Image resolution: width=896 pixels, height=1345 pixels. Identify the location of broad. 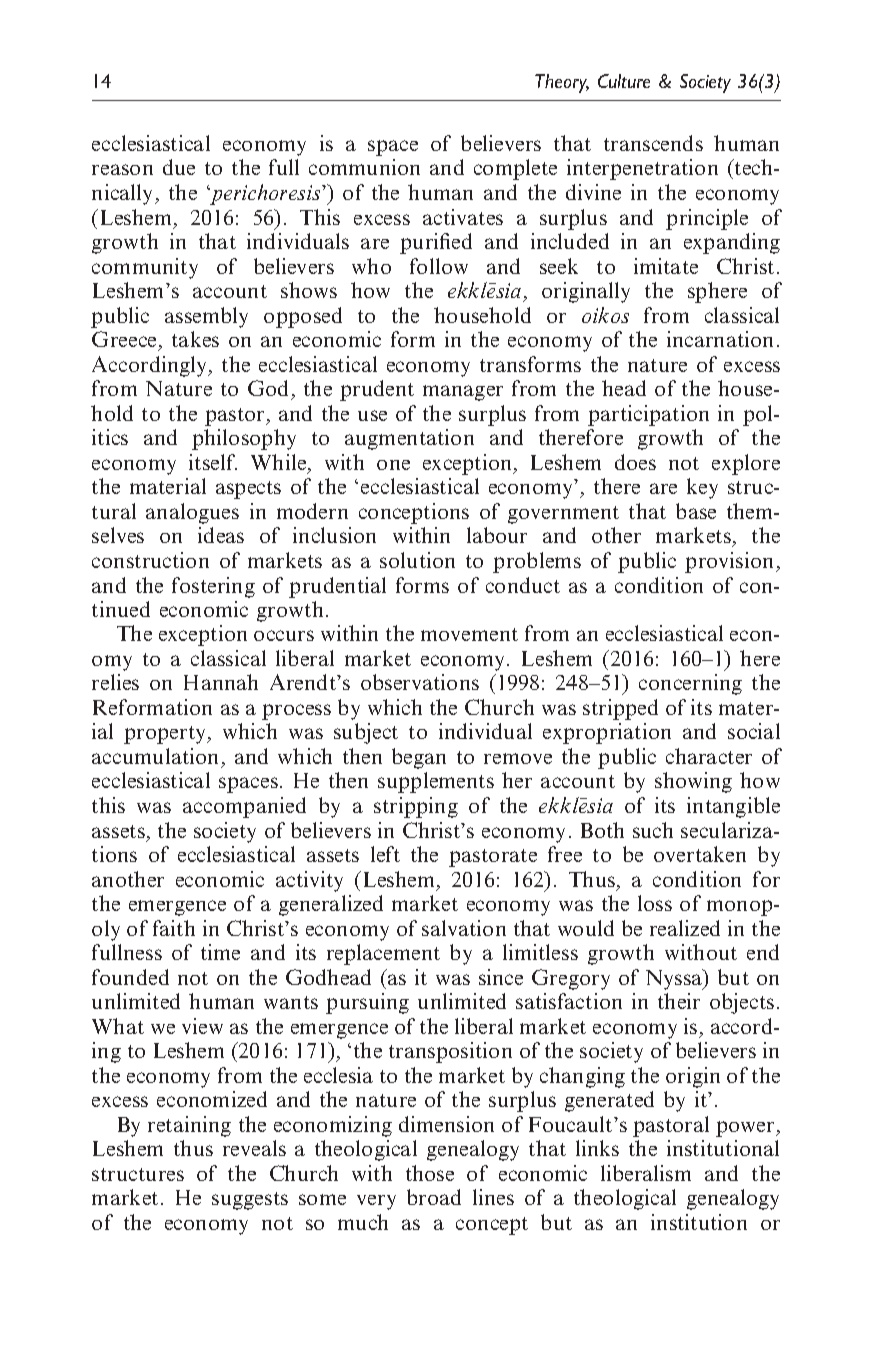
(434, 1197).
